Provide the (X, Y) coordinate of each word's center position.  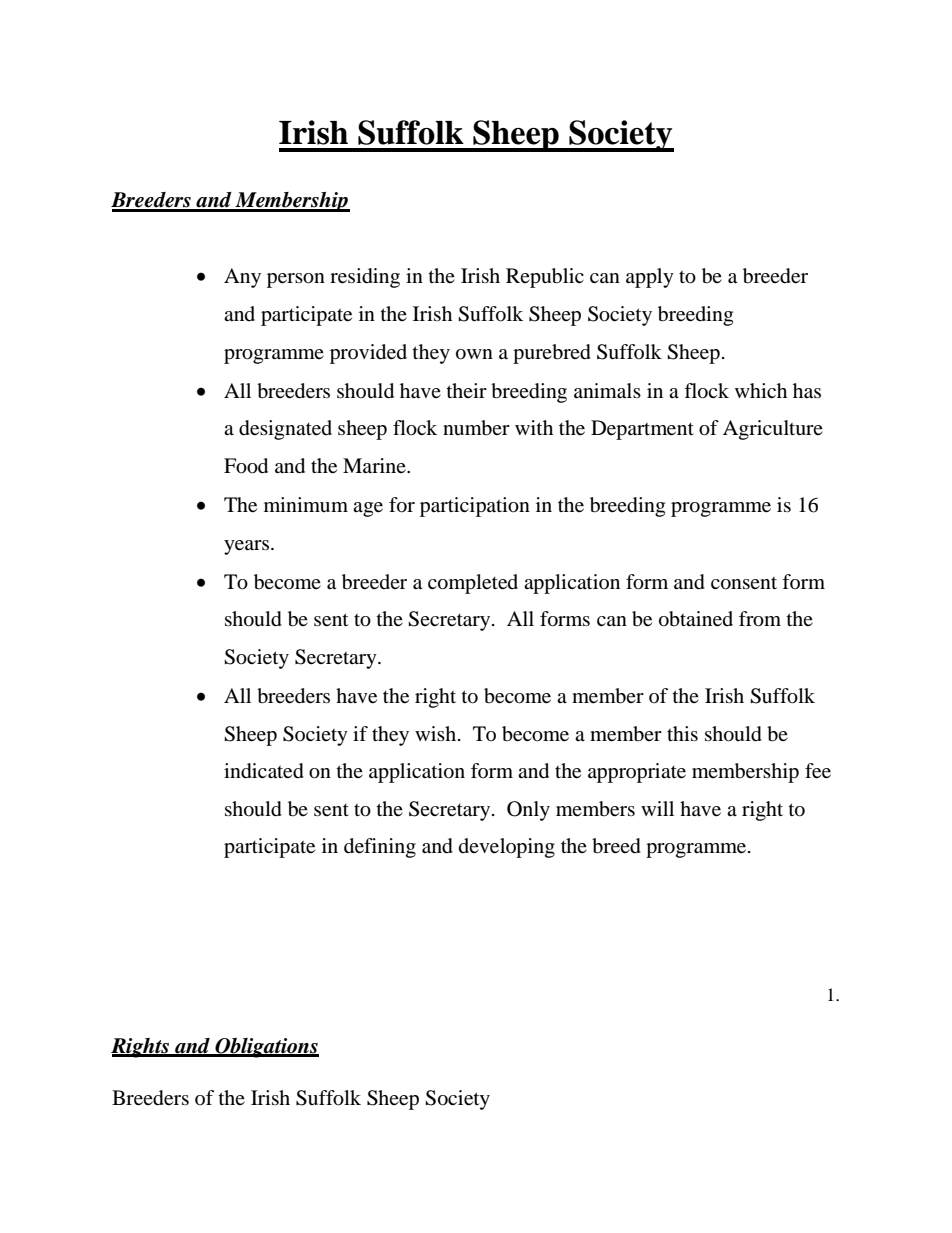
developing (507, 848)
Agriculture (773, 430)
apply (650, 278)
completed (473, 584)
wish (437, 733)
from (760, 619)
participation (475, 507)
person (296, 280)
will (657, 808)
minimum (306, 504)
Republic (545, 278)
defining (380, 848)
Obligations (266, 1048)
